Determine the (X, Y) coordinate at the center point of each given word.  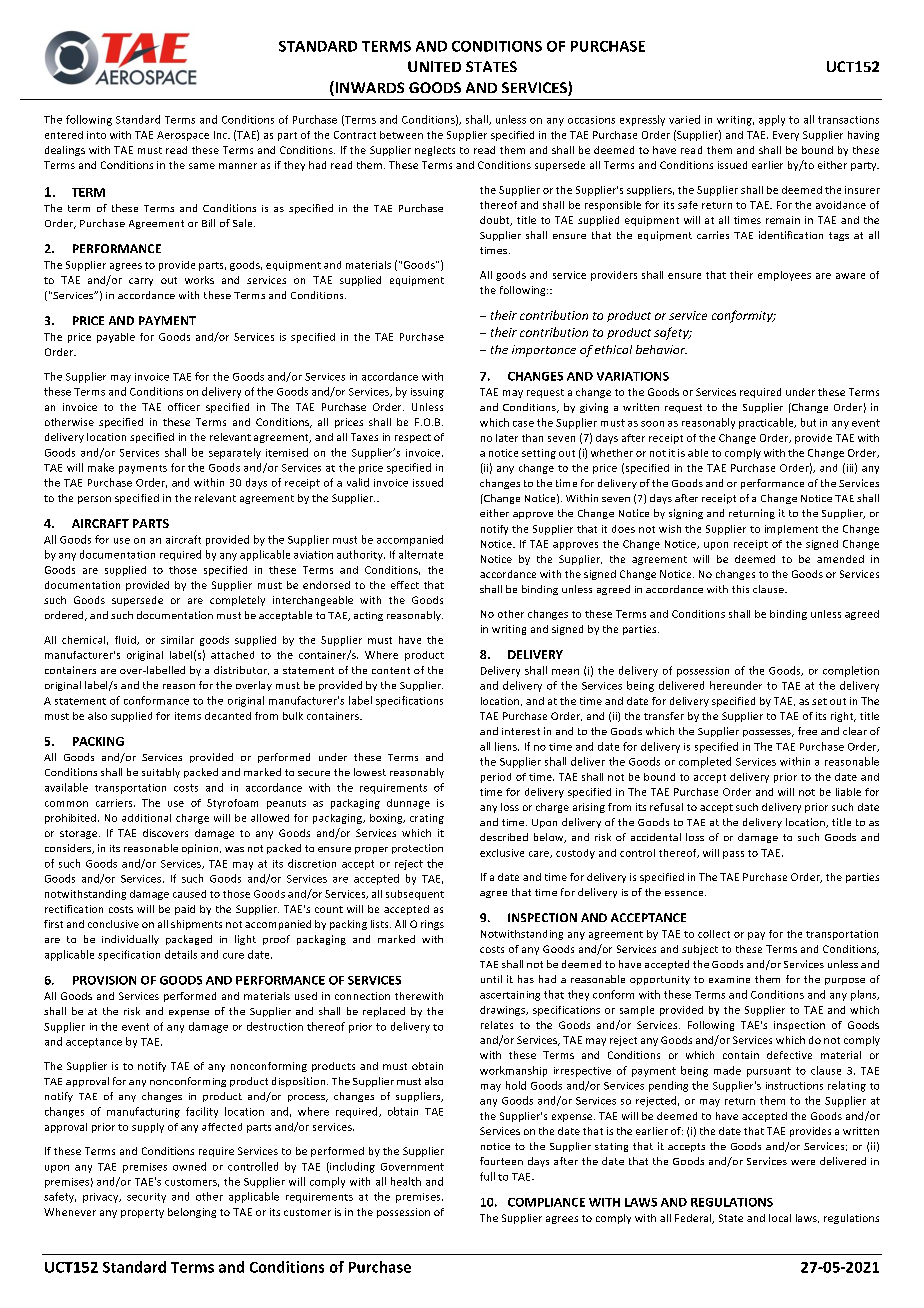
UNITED (434, 66)
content (391, 670)
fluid (126, 640)
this (740, 589)
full (487, 1176)
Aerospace (183, 136)
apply (772, 120)
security (146, 1198)
